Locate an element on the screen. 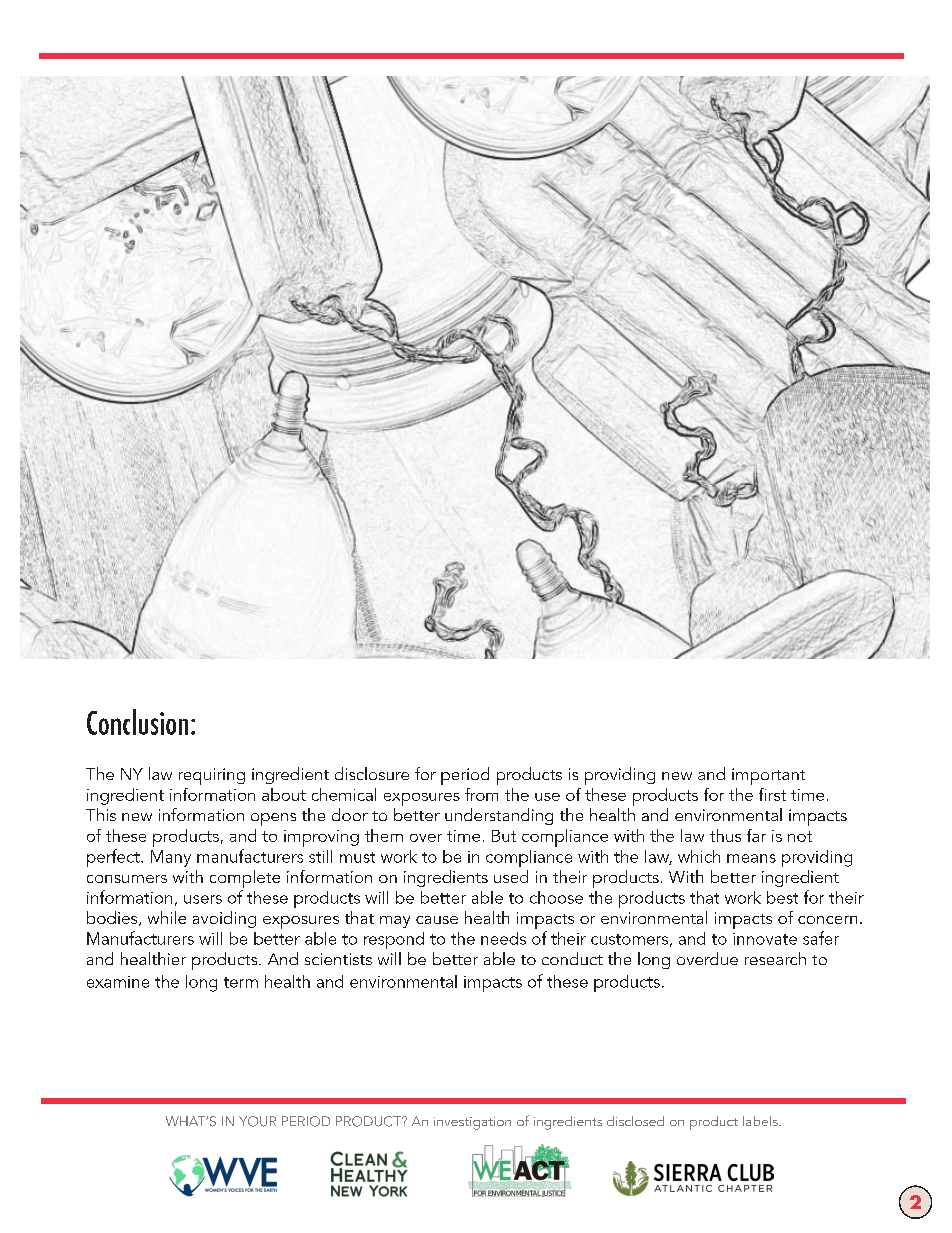  Conclusion is located at coordinates (137, 722).
